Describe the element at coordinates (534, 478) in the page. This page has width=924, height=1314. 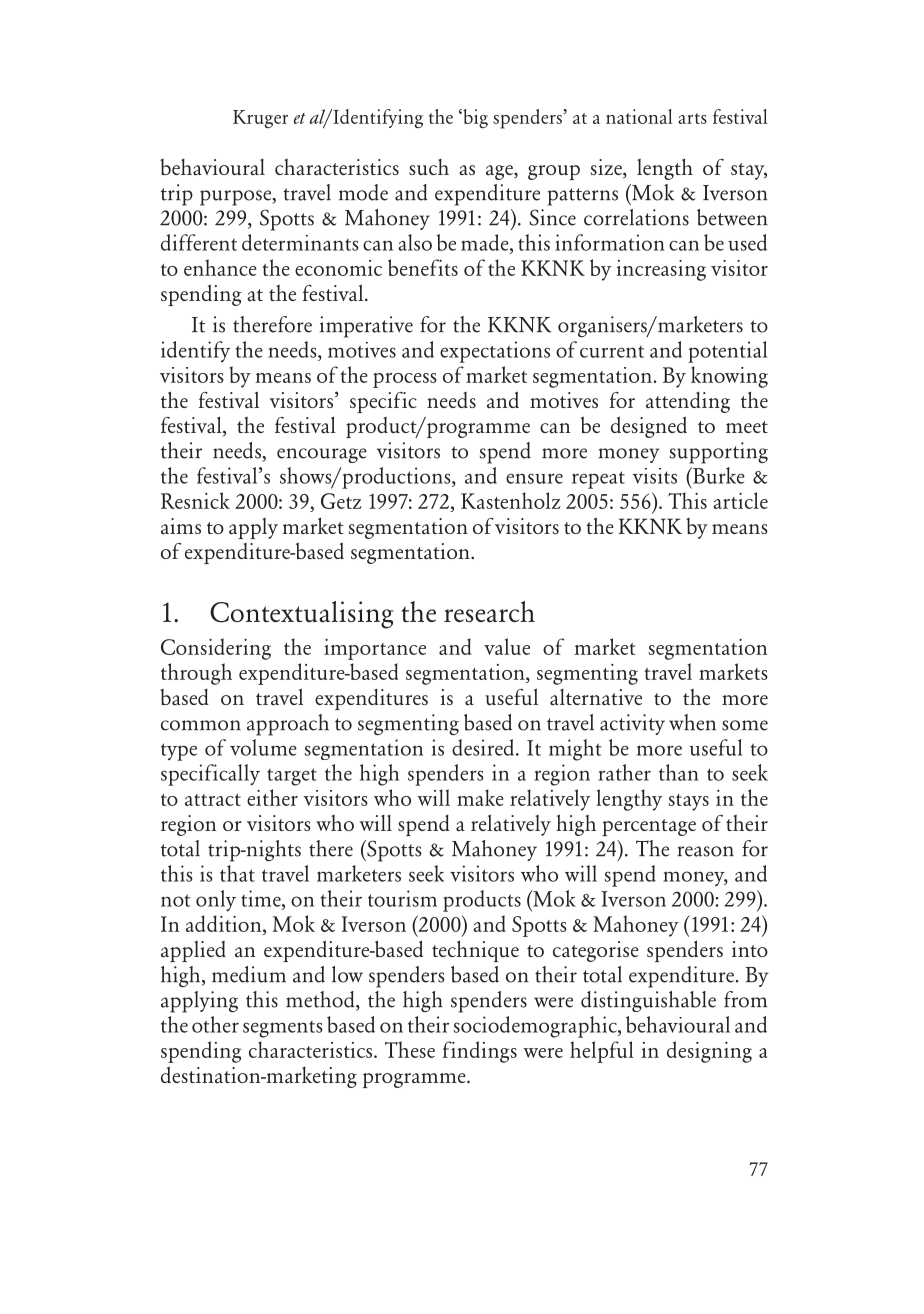
I see `ensure` at that location.
